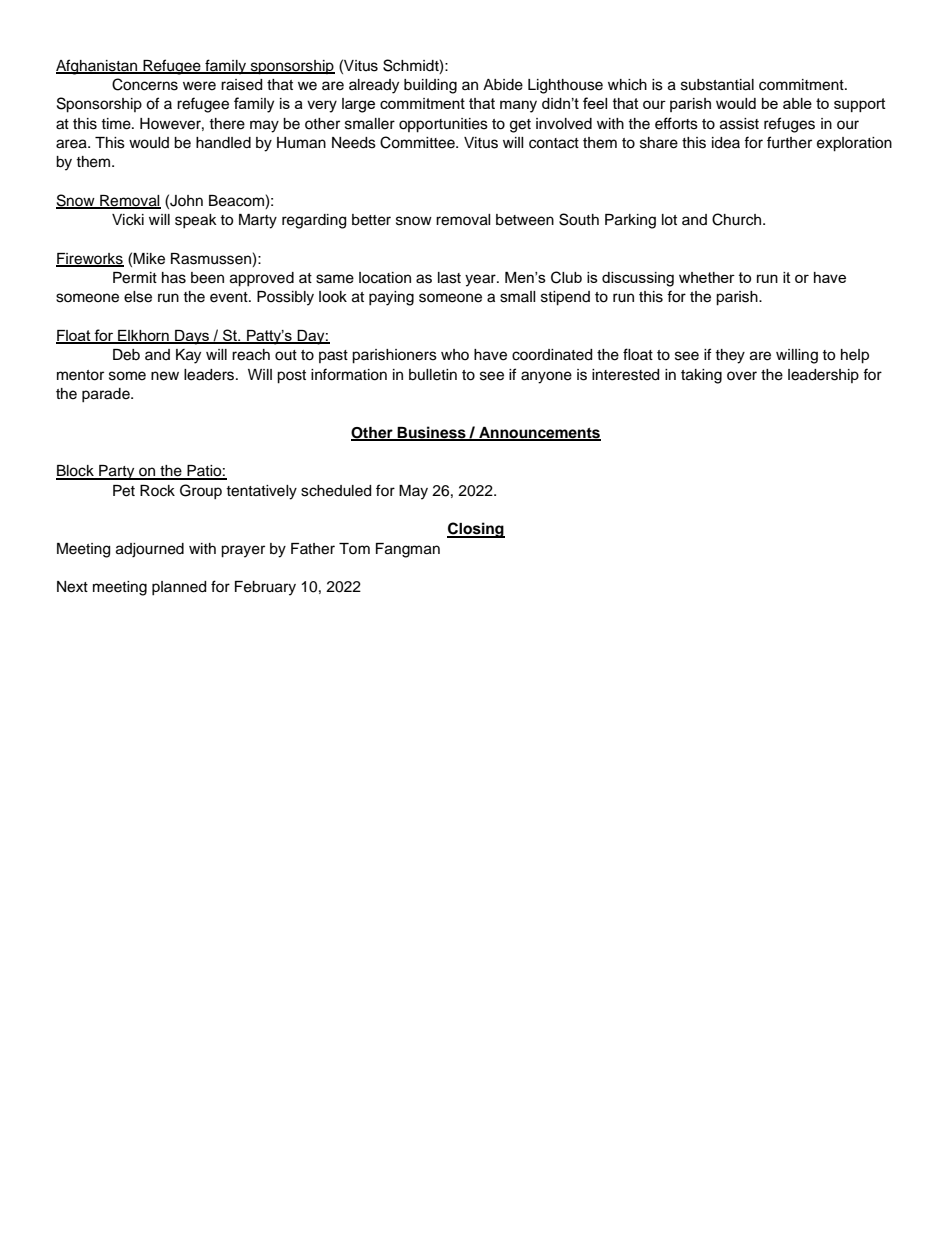 This screenshot has width=952, height=1233. Describe the element at coordinates (455, 354) in the screenshot. I see `who` at that location.
